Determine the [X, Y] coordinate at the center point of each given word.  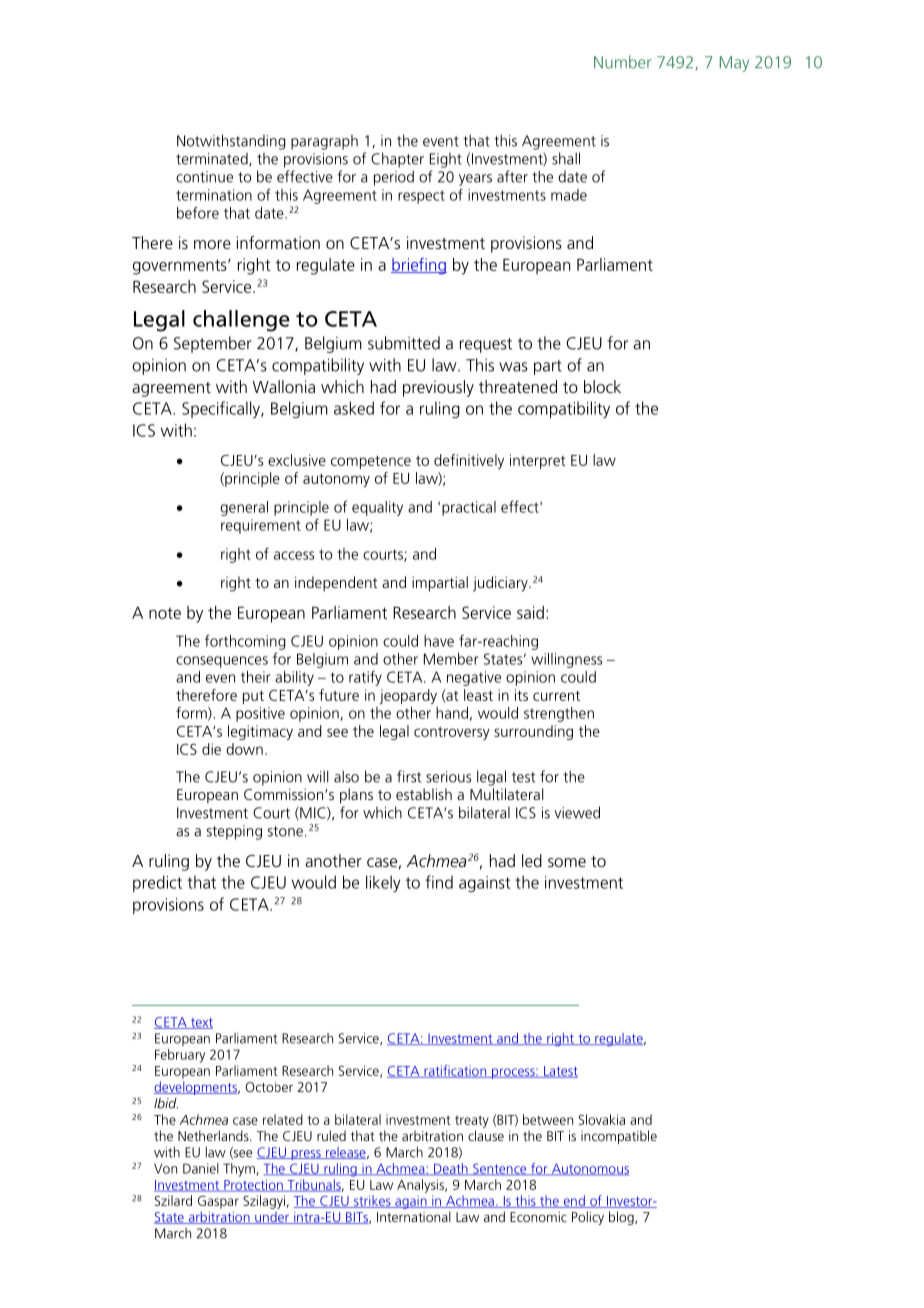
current [556, 696]
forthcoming [245, 642]
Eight [446, 160]
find [439, 882]
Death [451, 1169]
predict [157, 883]
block [602, 386]
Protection [253, 1185]
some [567, 862]
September [213, 344]
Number [622, 62]
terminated [213, 160]
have [439, 641]
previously [438, 388]
